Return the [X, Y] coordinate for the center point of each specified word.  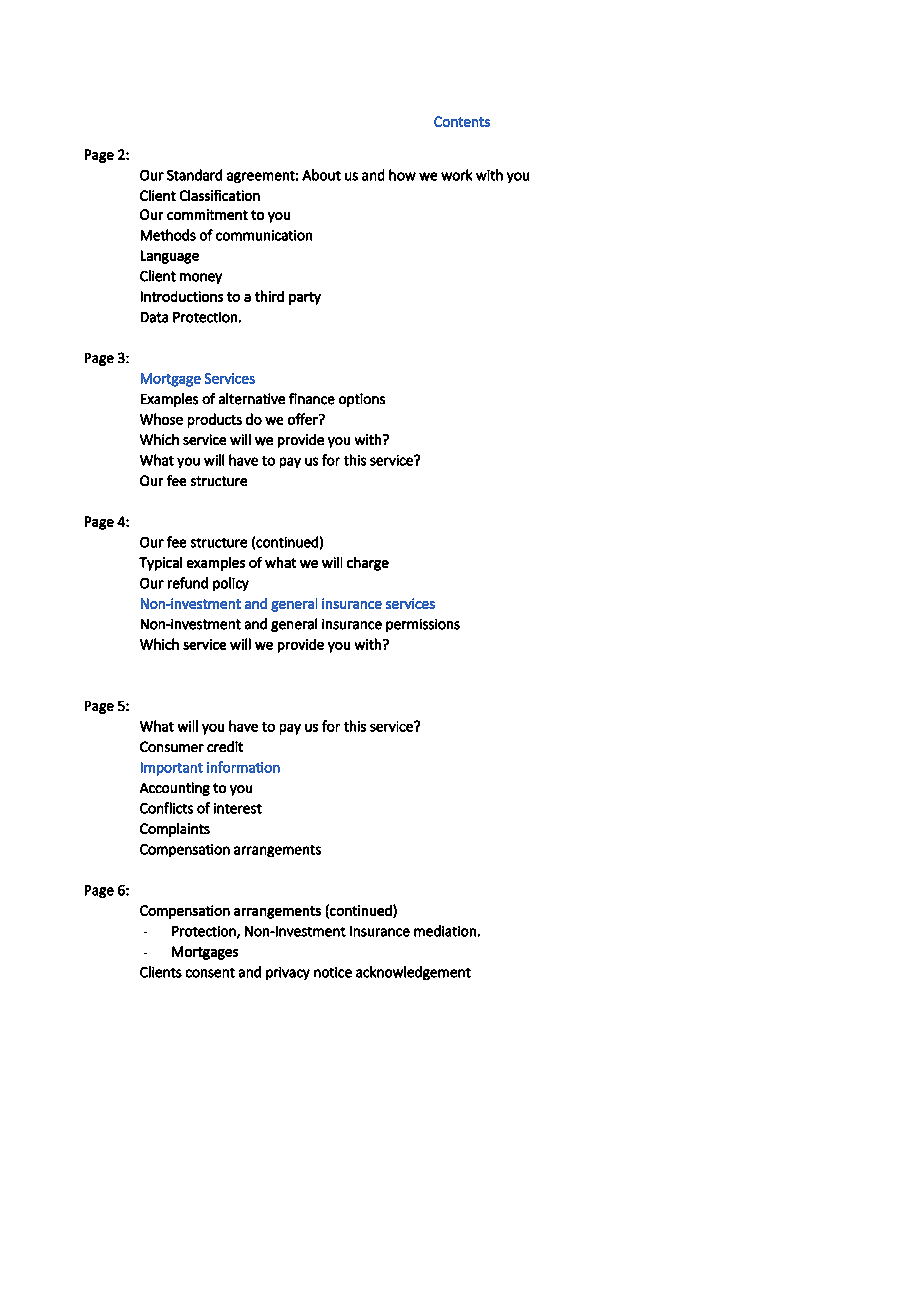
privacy [288, 973]
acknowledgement [413, 973]
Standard [194, 175]
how [402, 175]
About [321, 175]
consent [210, 973]
